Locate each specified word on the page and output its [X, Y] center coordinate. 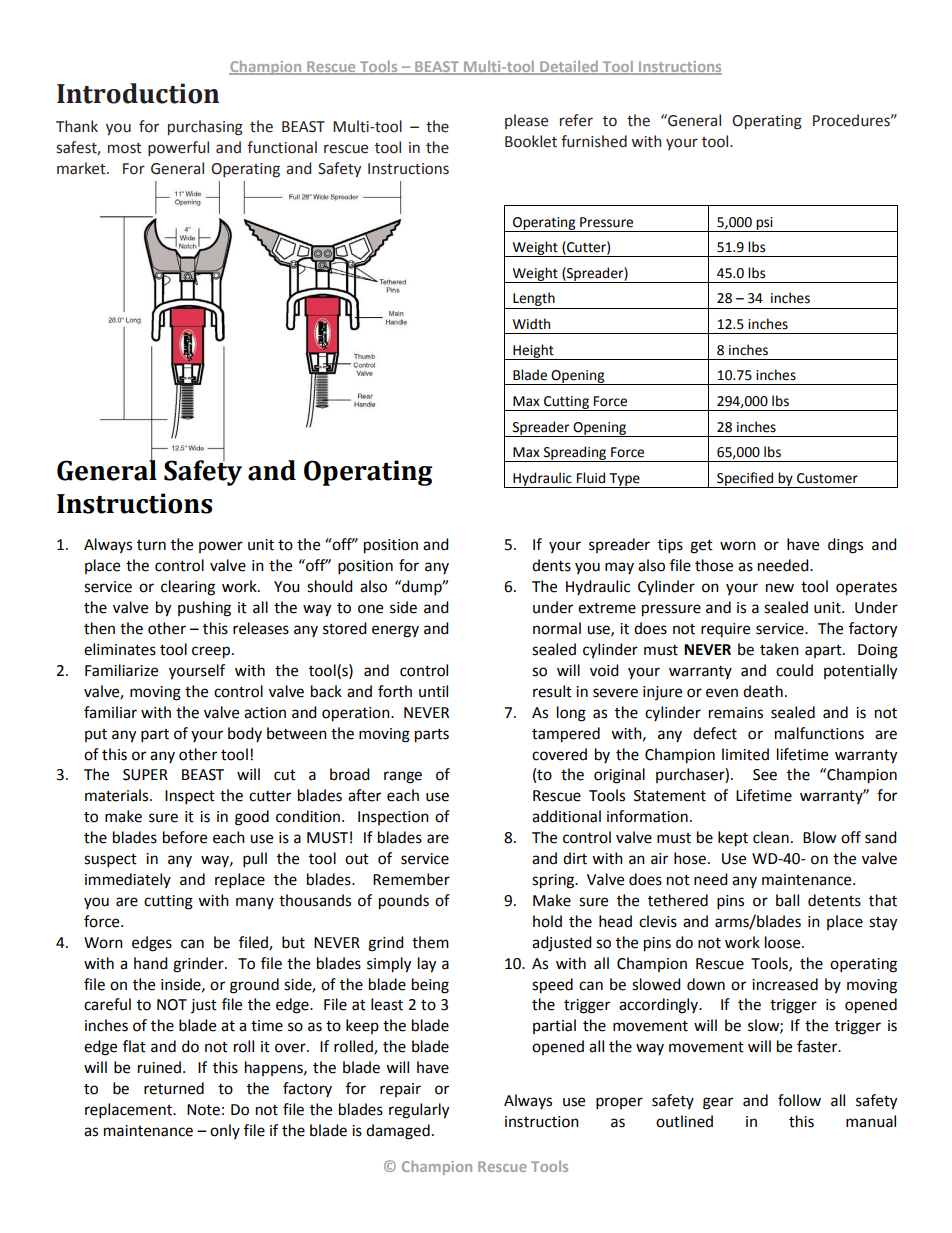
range [403, 777]
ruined [159, 1067]
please [526, 121]
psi [764, 224]
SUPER [145, 775]
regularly [419, 1111]
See [765, 775]
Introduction [138, 93]
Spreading [575, 454]
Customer [827, 478]
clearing [188, 588]
